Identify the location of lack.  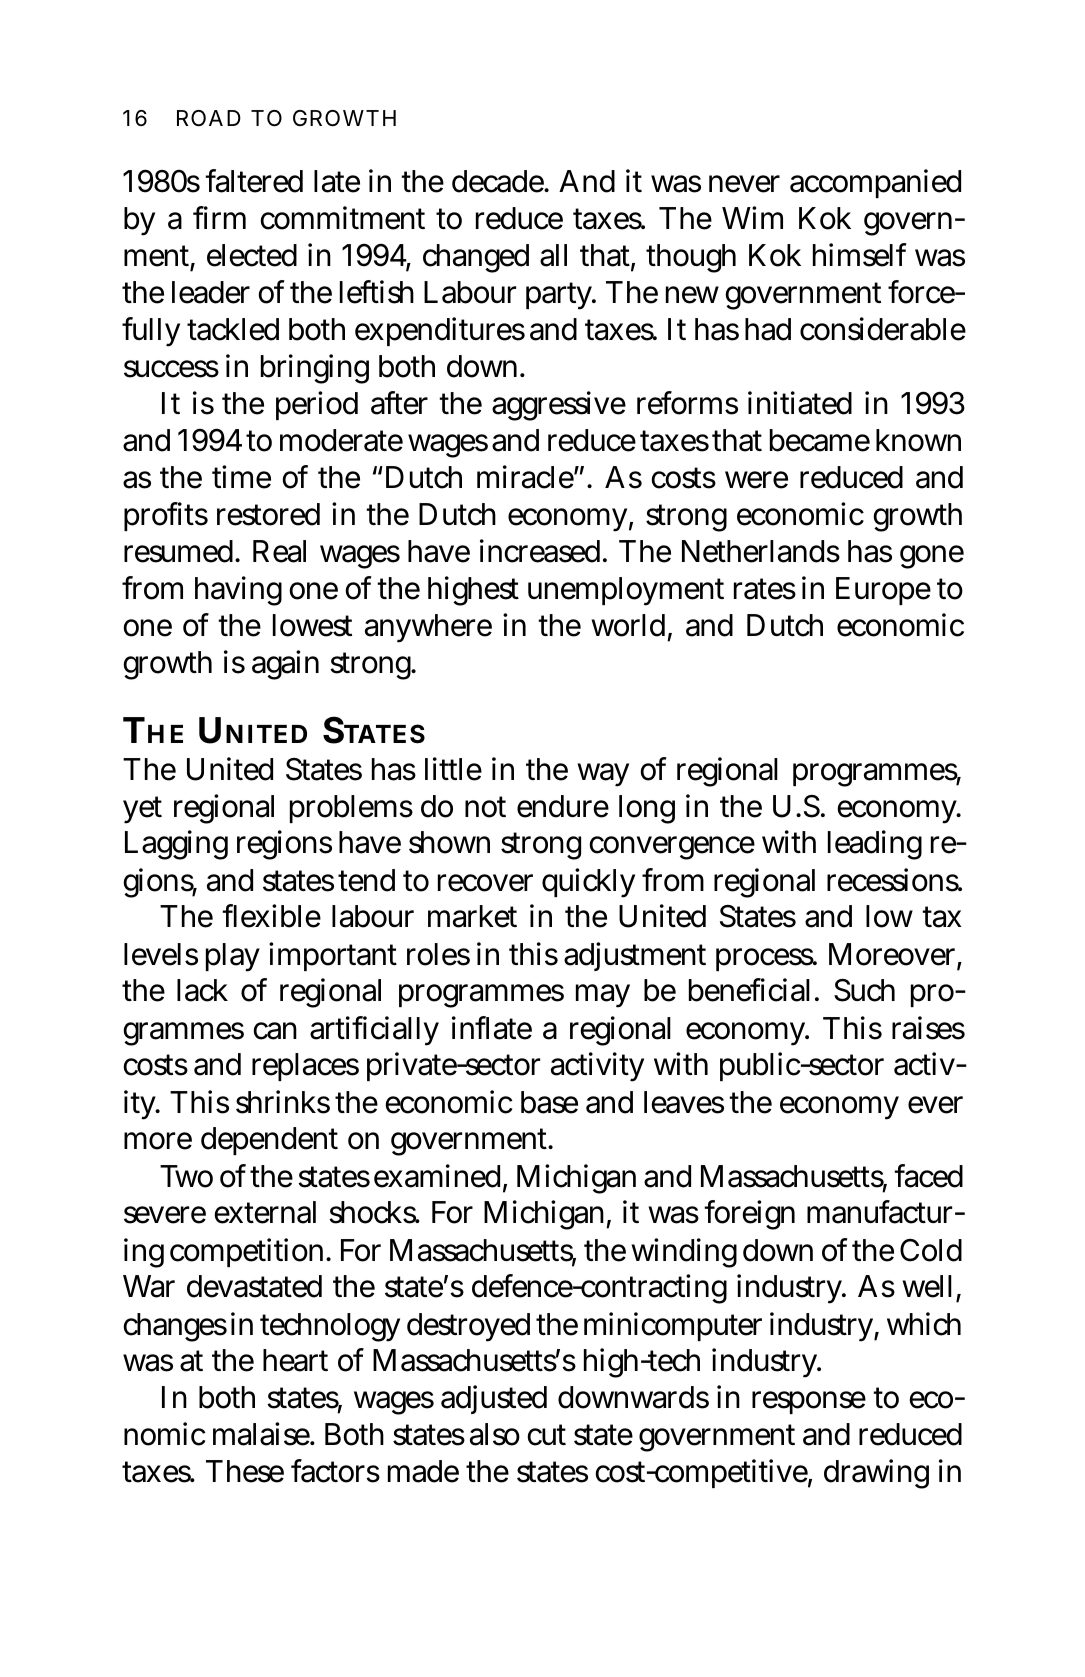
(202, 990).
